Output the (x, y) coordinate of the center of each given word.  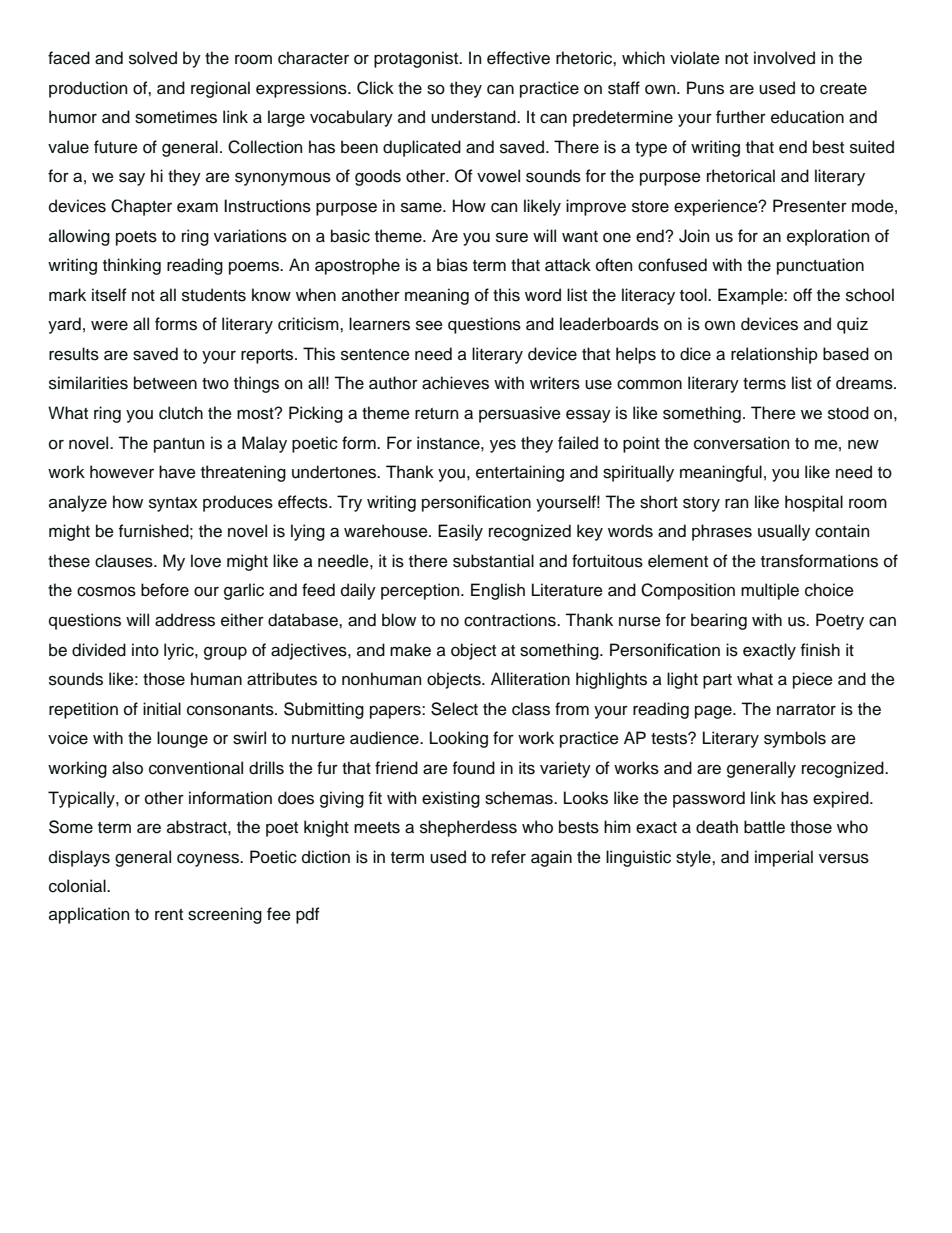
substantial (493, 561)
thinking (132, 266)
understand (474, 117)
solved (153, 58)
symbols (795, 739)
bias (452, 265)
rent (169, 915)
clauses (125, 561)
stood (848, 413)
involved (784, 58)
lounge (182, 739)
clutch (181, 413)
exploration (828, 237)
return (436, 414)
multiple (770, 591)
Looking (459, 739)
